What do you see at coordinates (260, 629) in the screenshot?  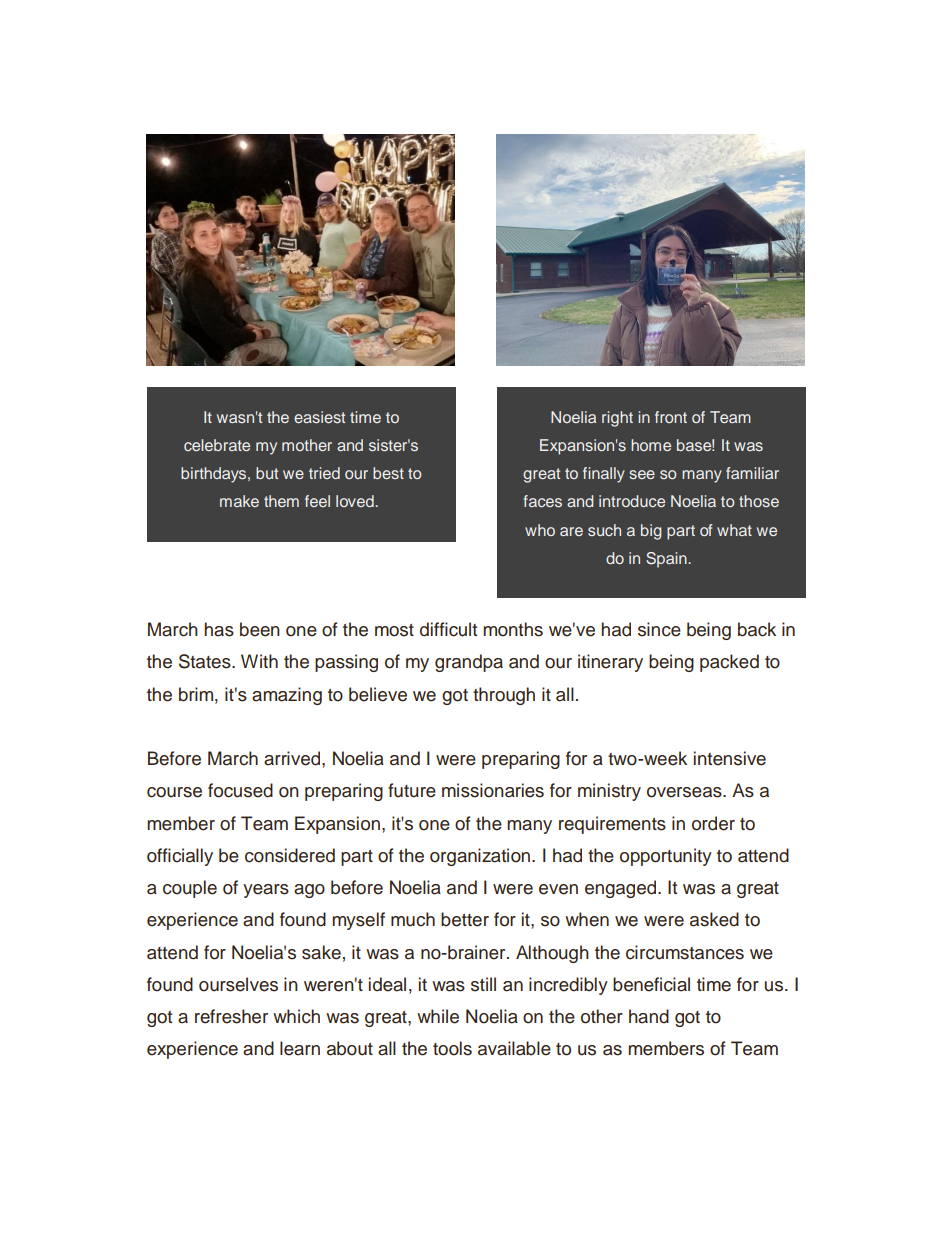 I see `been` at bounding box center [260, 629].
